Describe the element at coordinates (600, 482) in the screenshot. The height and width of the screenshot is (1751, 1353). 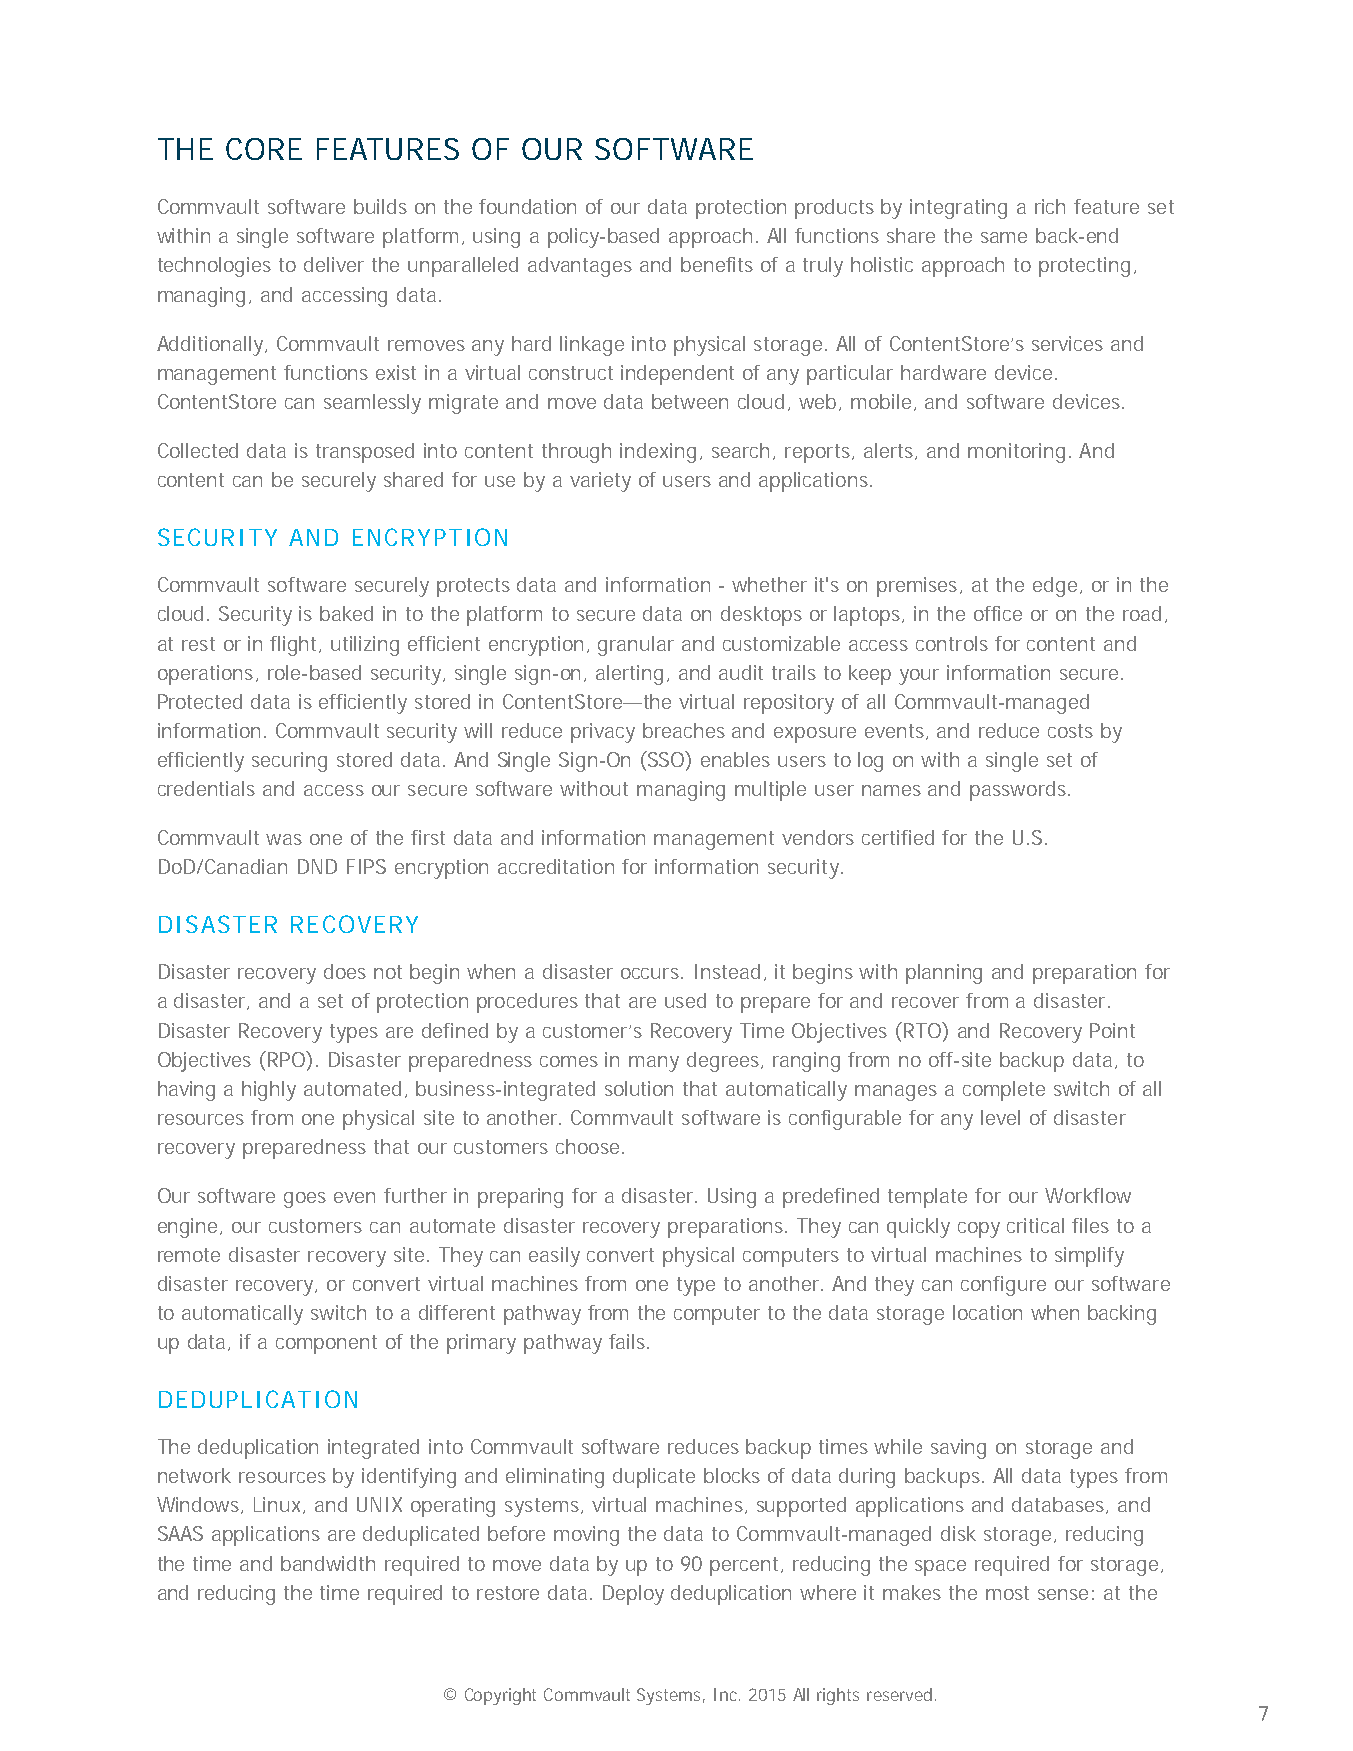
I see `variety` at that location.
